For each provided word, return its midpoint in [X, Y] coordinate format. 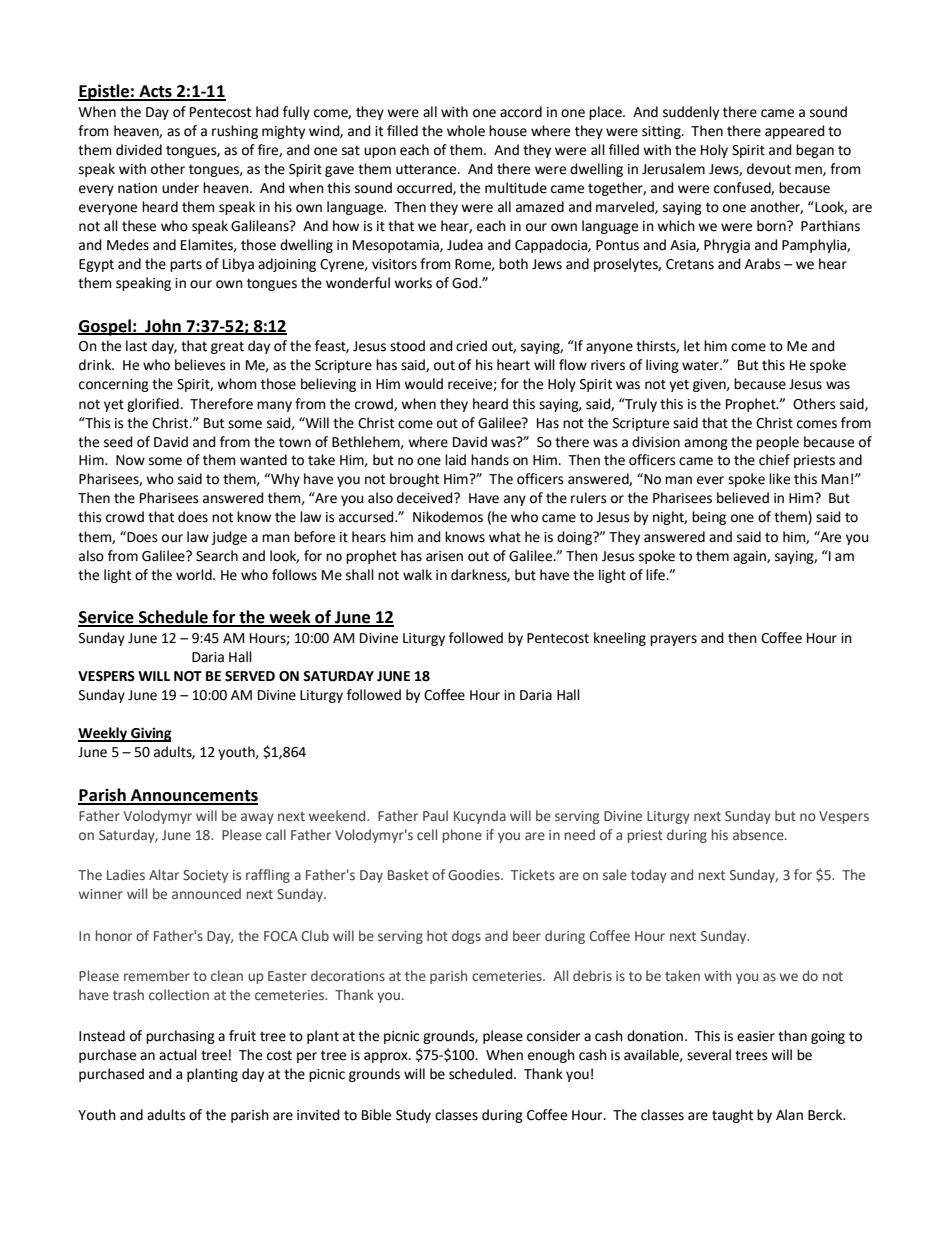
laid [455, 460]
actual [178, 1055]
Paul [435, 815]
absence [759, 834]
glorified [154, 405]
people [777, 443]
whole [466, 131]
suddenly [691, 113]
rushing [235, 132]
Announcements [193, 796]
